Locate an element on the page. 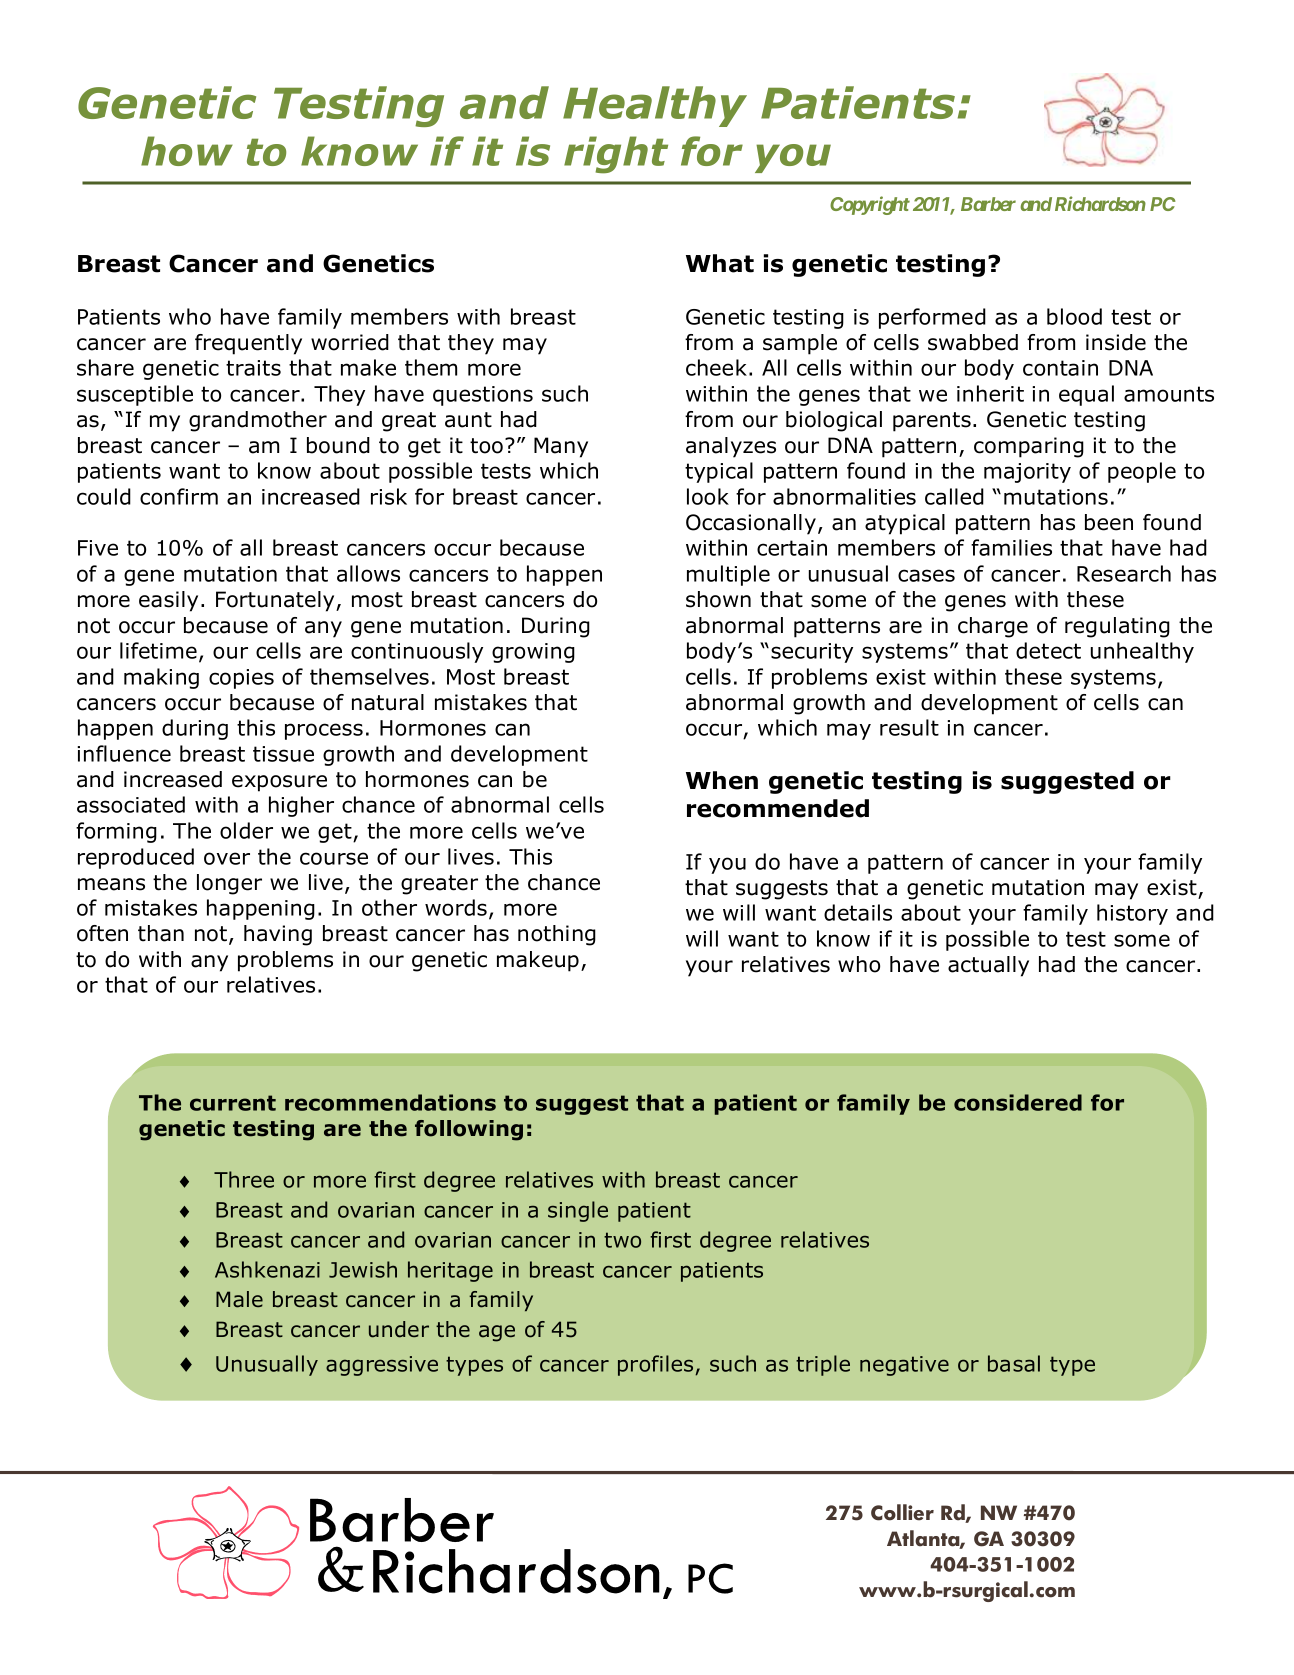  two is located at coordinates (622, 1240).
